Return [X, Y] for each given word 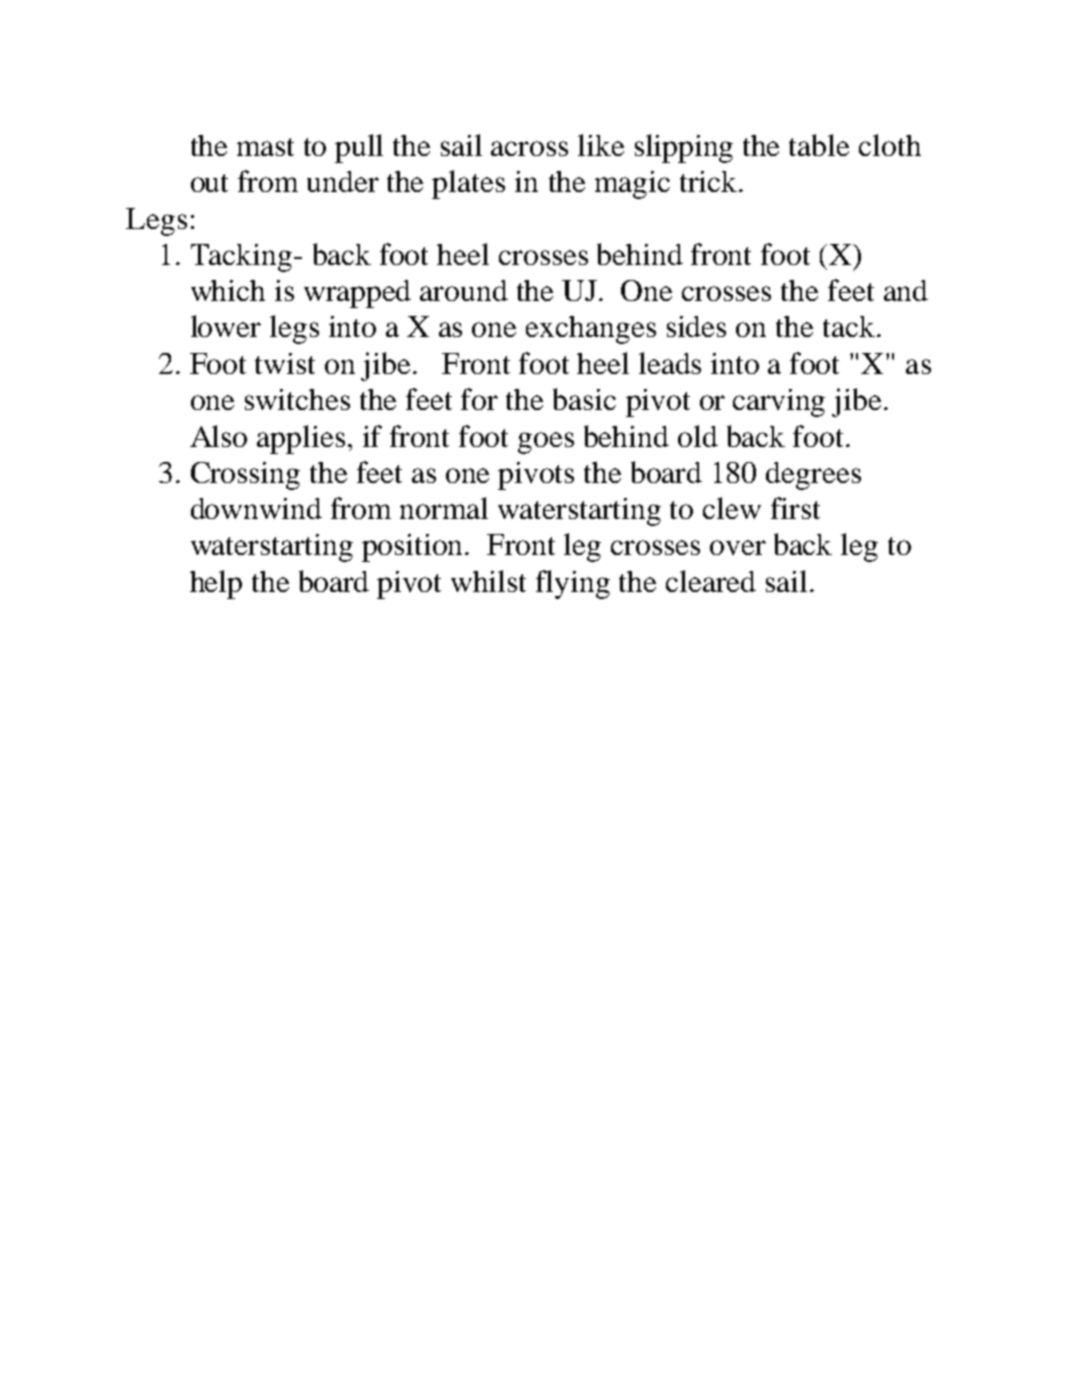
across [529, 148]
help [216, 584]
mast [265, 147]
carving [779, 403]
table [819, 145]
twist [285, 363]
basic [584, 399]
